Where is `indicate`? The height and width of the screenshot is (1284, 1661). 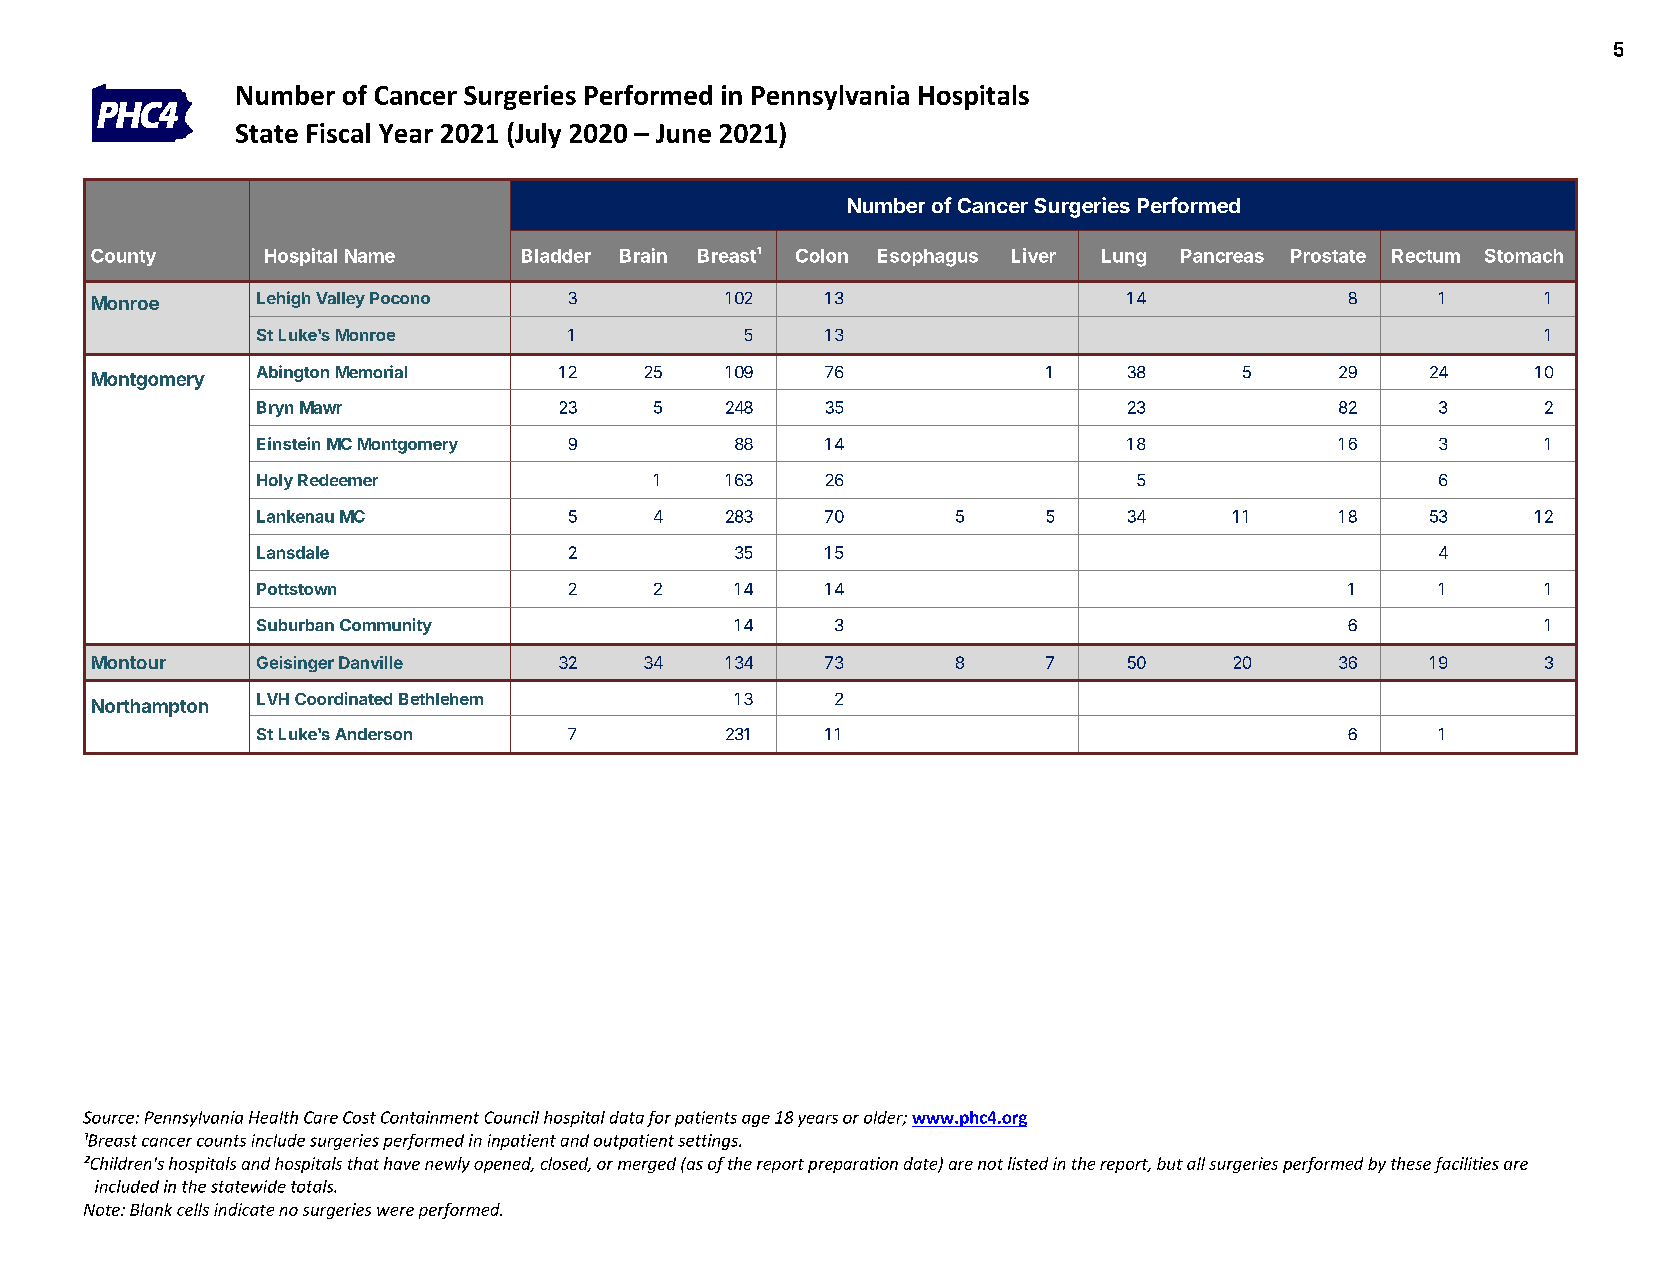 indicate is located at coordinates (244, 1209).
